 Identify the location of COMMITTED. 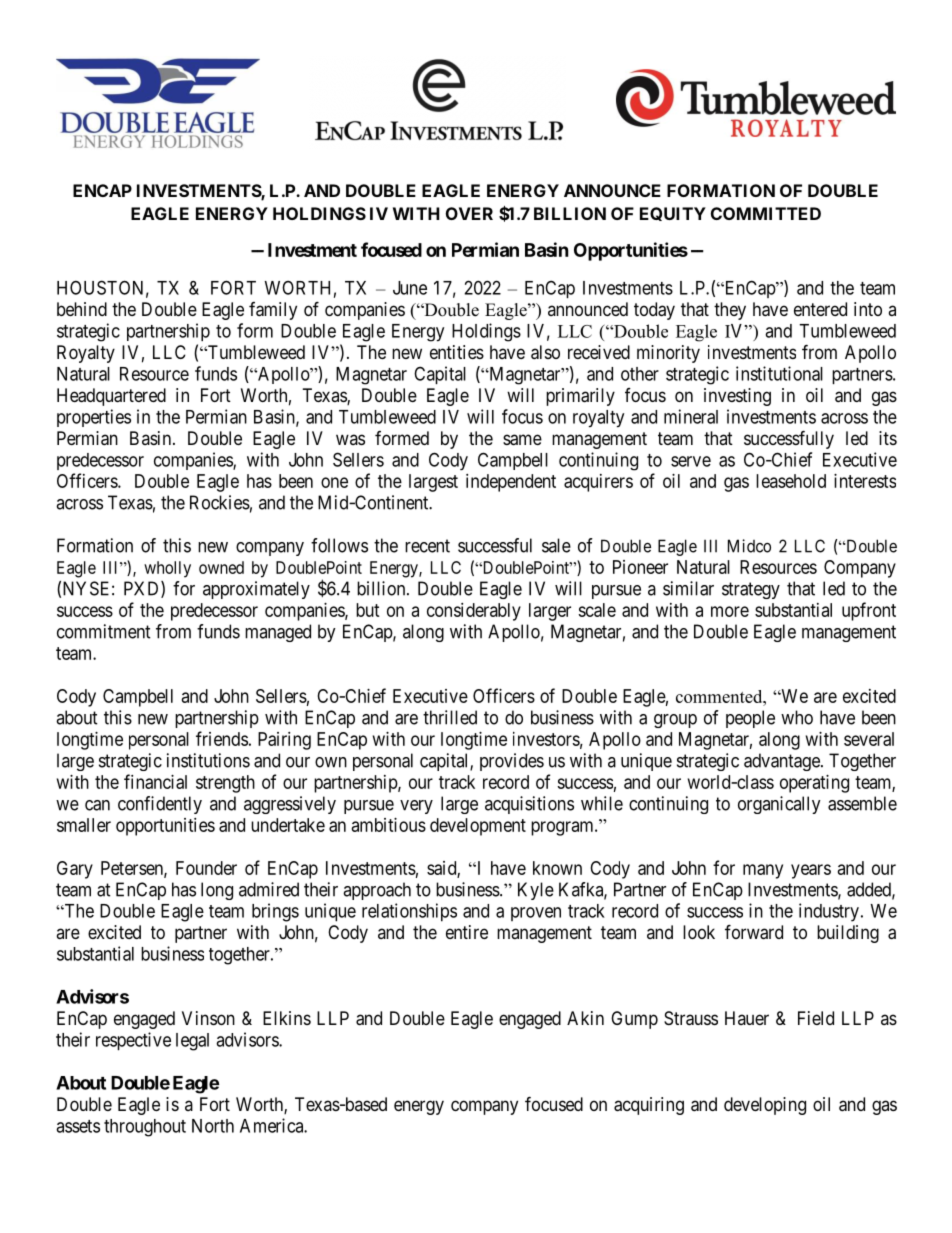
(766, 213).
